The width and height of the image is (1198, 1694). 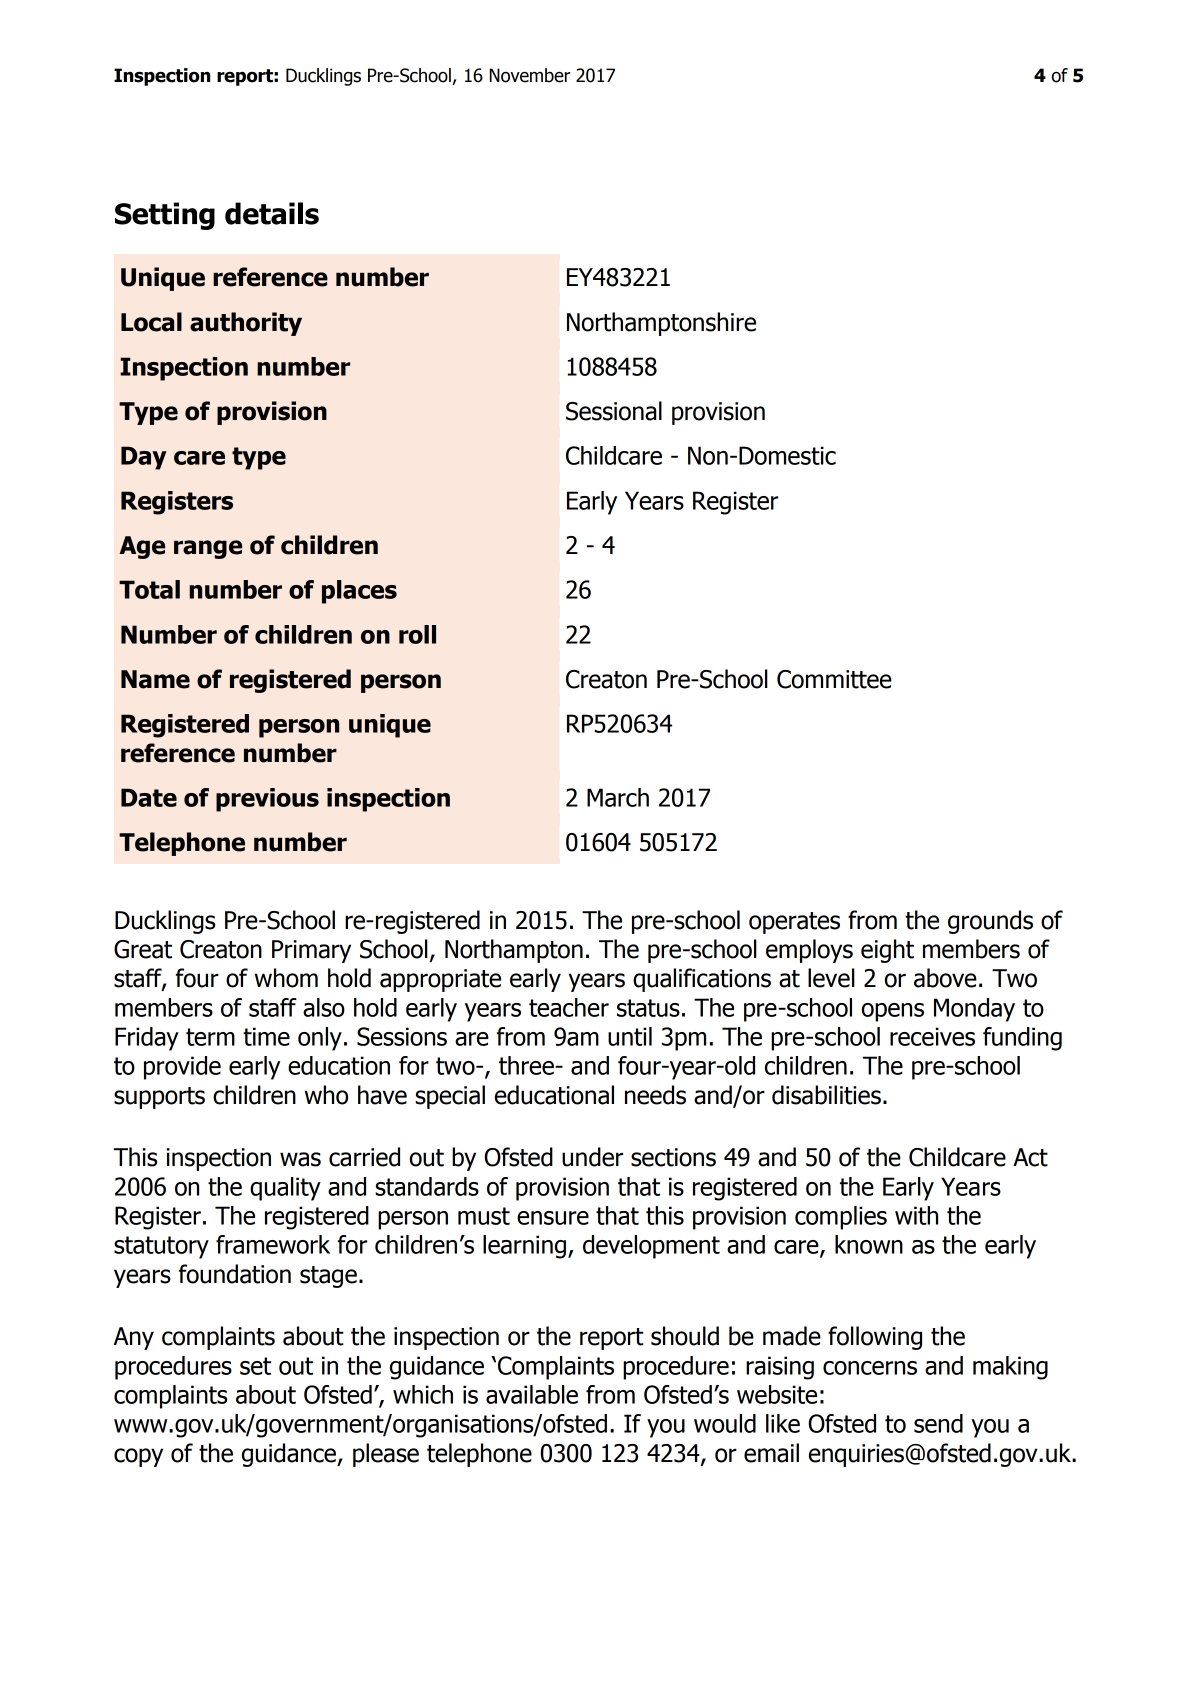 What do you see at coordinates (916, 1215) in the image?
I see `with` at bounding box center [916, 1215].
